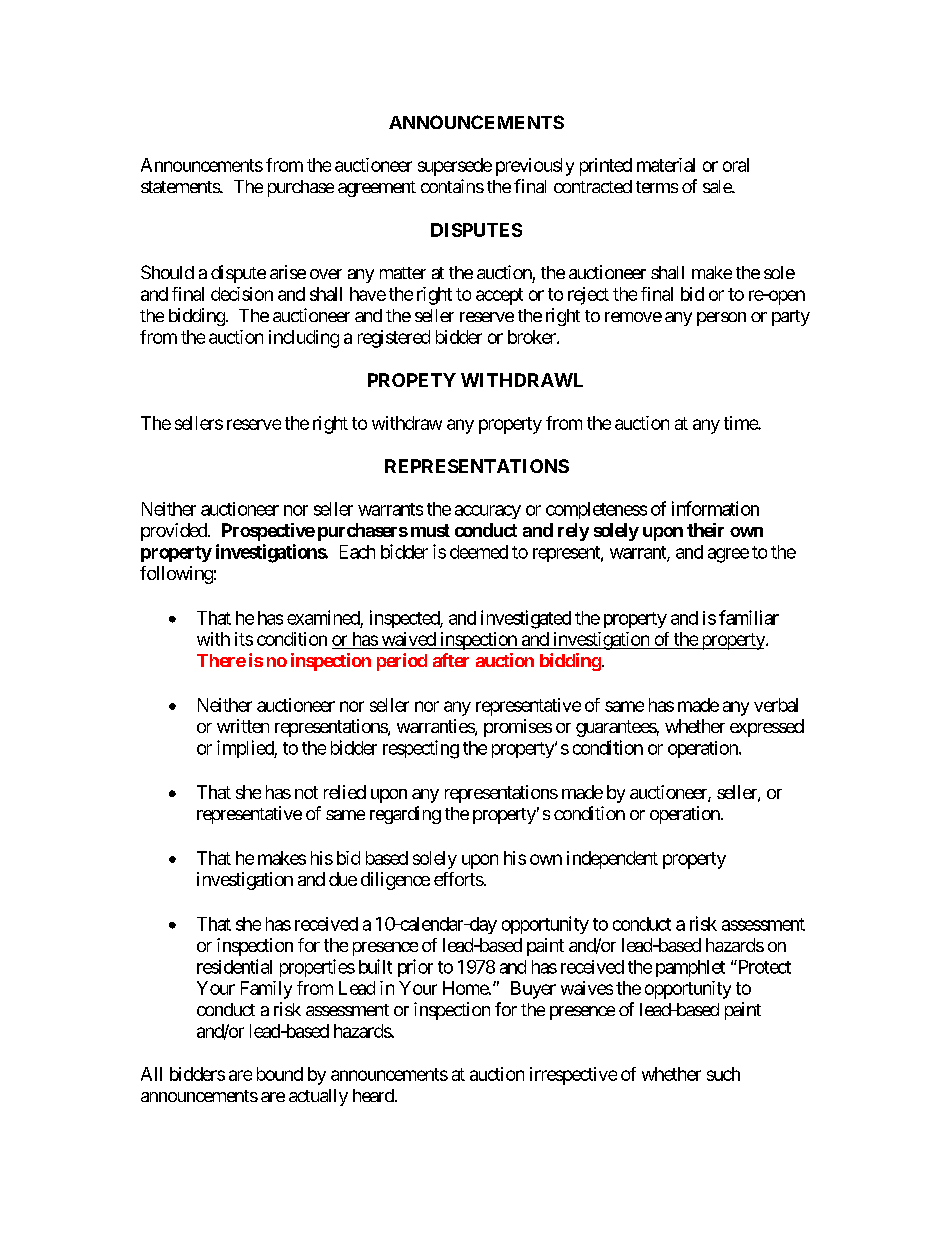 The height and width of the screenshot is (1233, 952). What do you see at coordinates (280, 1074) in the screenshot?
I see `bound` at bounding box center [280, 1074].
